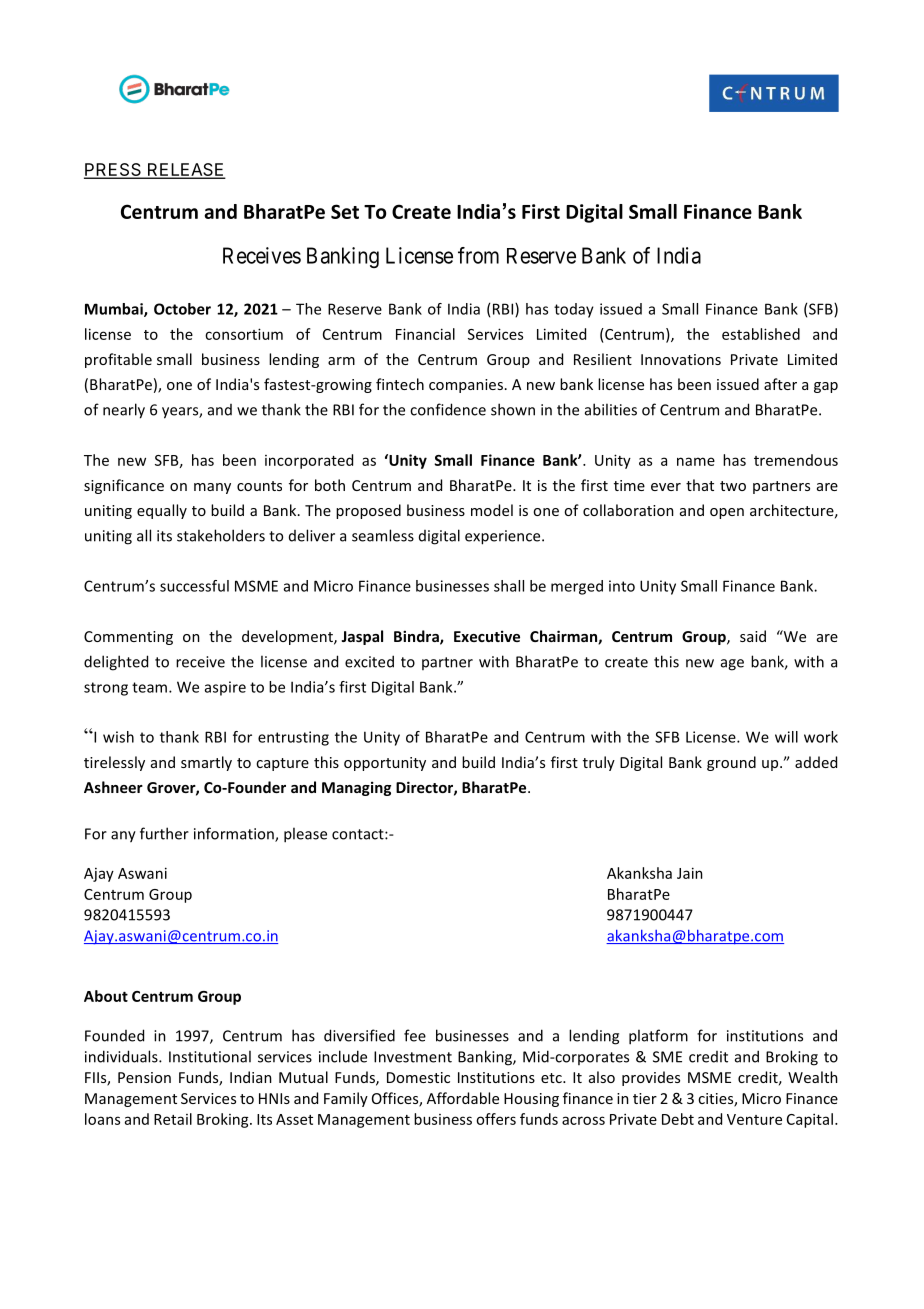 Image resolution: width=924 pixels, height=1309 pixels. What do you see at coordinates (356, 788) in the screenshot?
I see `Managing` at bounding box center [356, 788].
